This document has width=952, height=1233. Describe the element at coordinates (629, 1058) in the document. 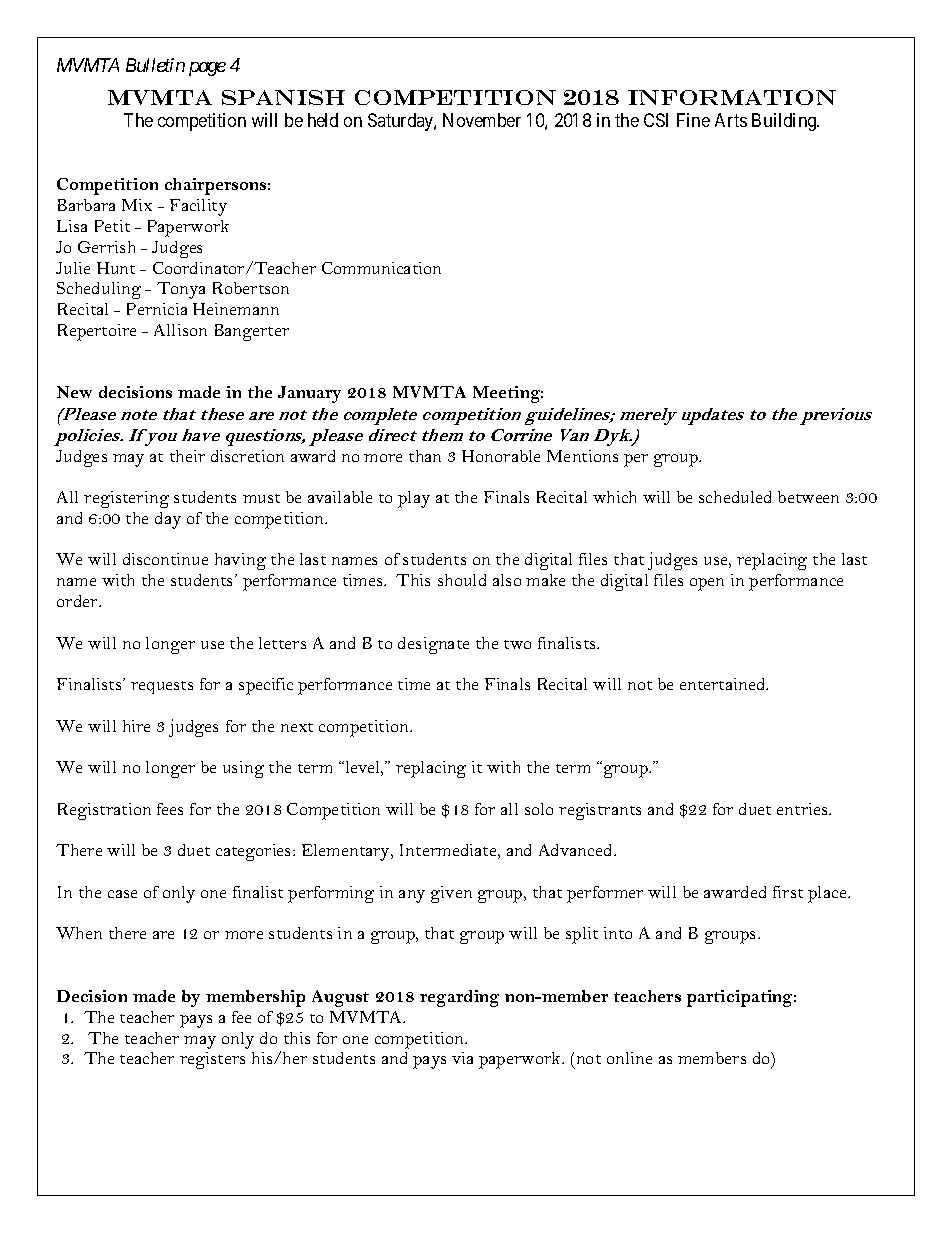

I see `online` at that location.
